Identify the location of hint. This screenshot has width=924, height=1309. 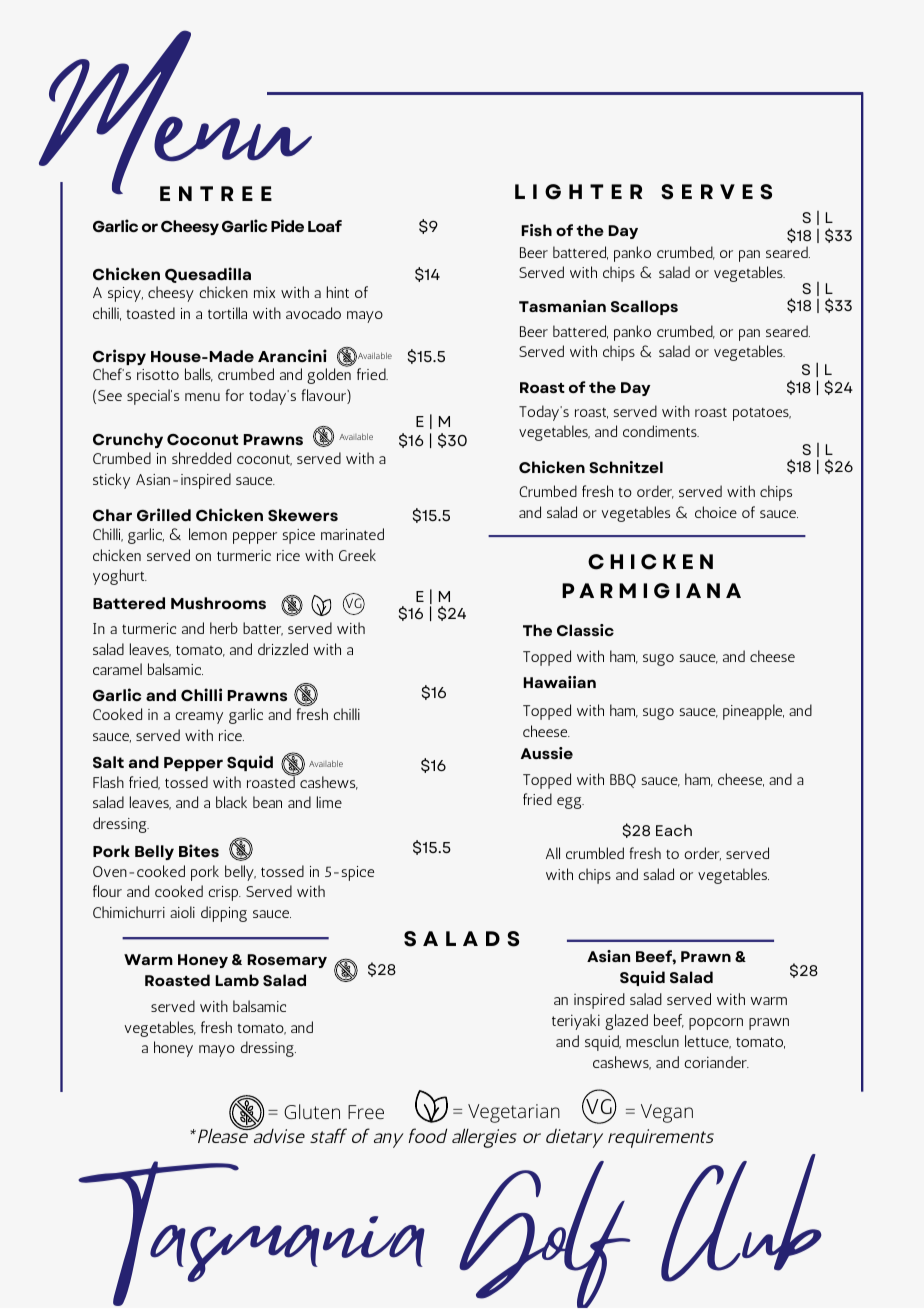
(338, 292).
